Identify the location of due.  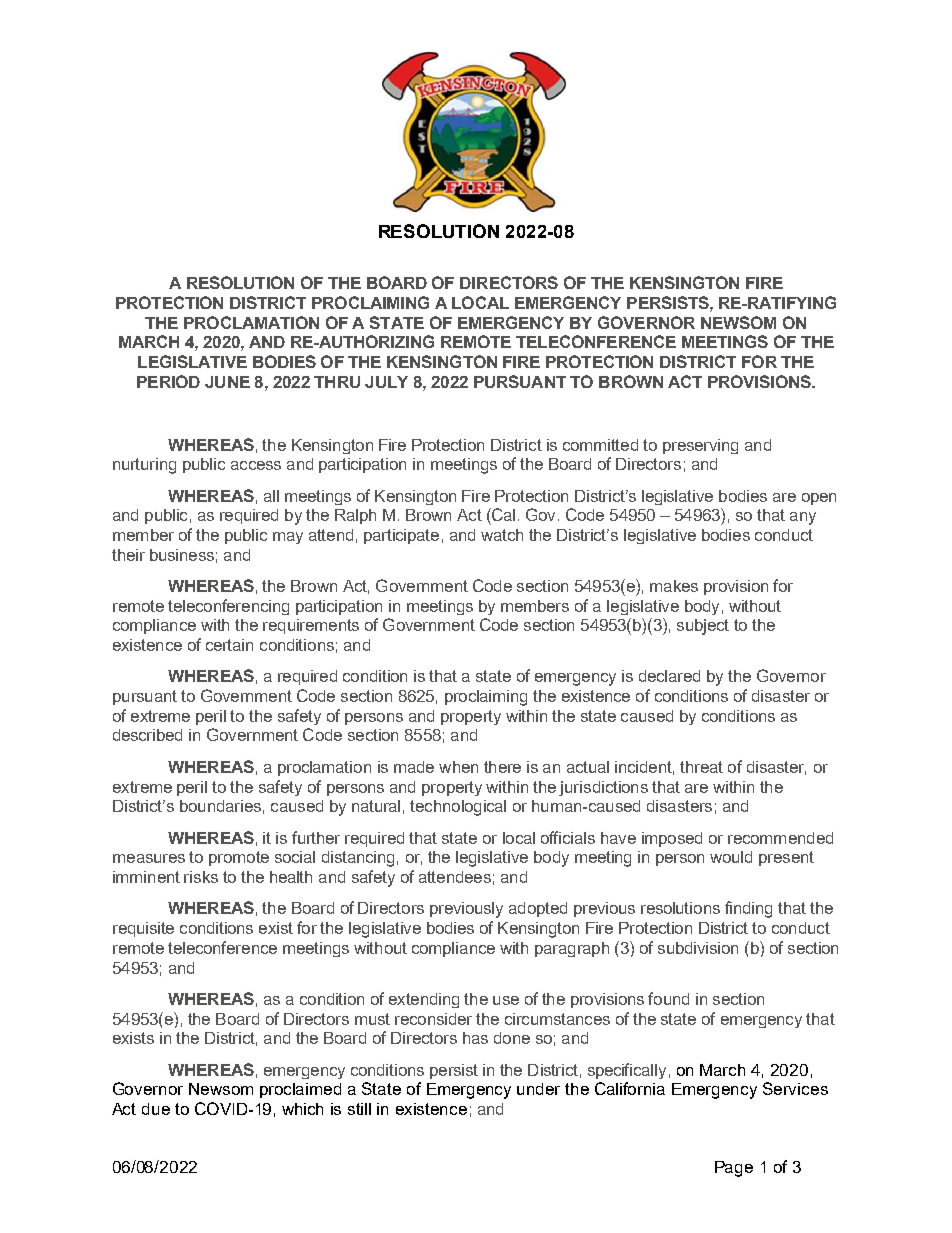
(156, 1109).
